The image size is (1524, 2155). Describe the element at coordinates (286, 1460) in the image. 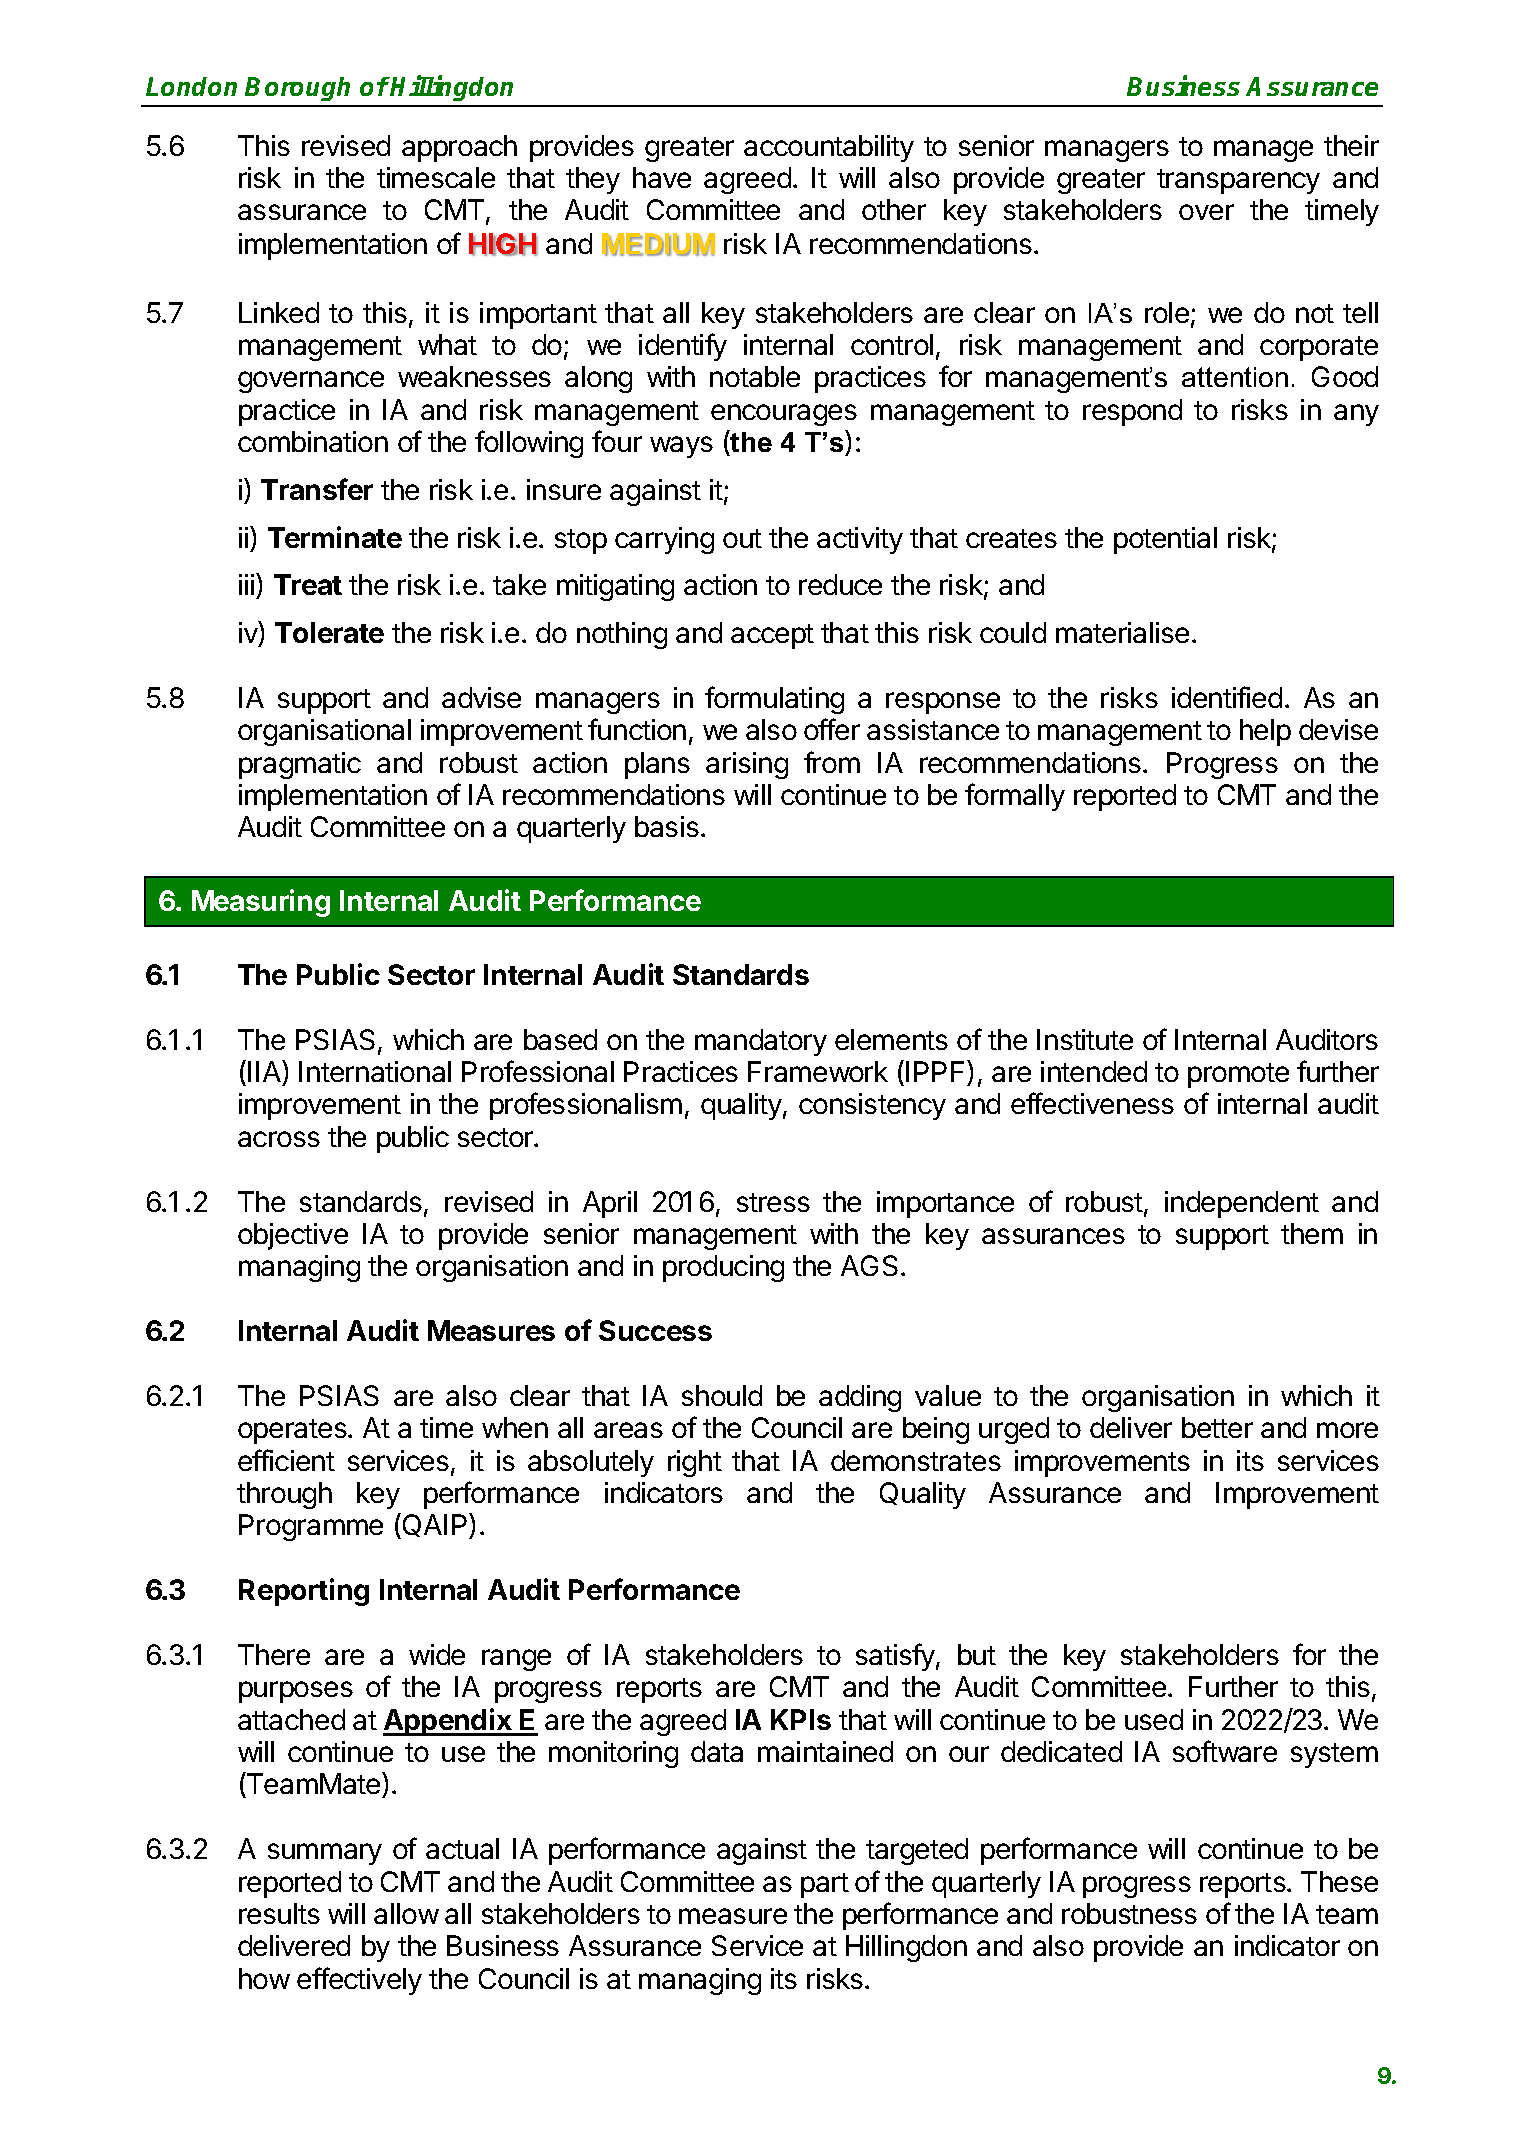

I see `efficient` at that location.
